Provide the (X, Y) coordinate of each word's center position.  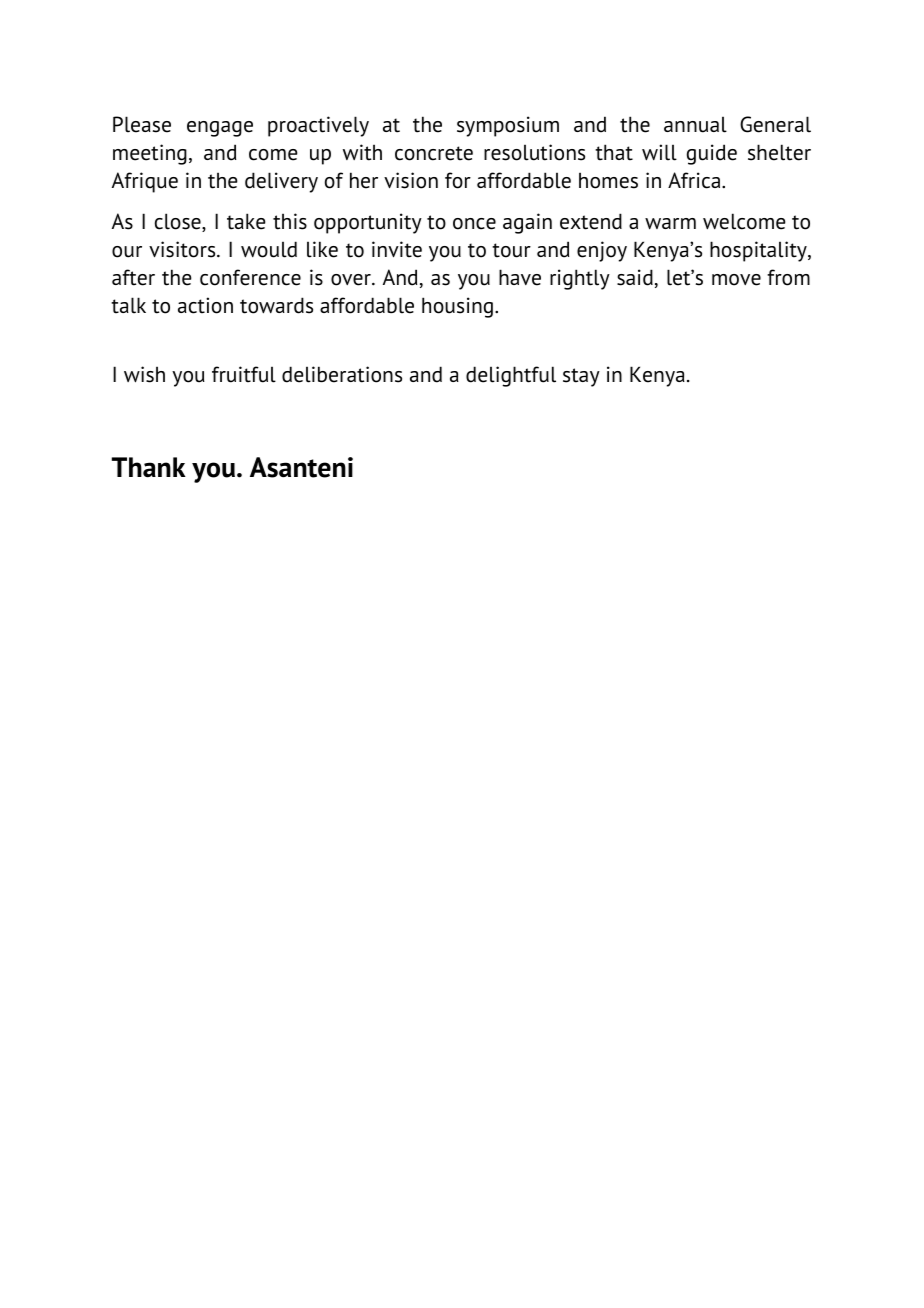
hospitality (759, 251)
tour (511, 250)
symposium (508, 126)
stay (581, 377)
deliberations (342, 374)
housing (457, 307)
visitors (183, 249)
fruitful (244, 374)
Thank (149, 467)
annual (695, 124)
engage (220, 129)
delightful (511, 376)
